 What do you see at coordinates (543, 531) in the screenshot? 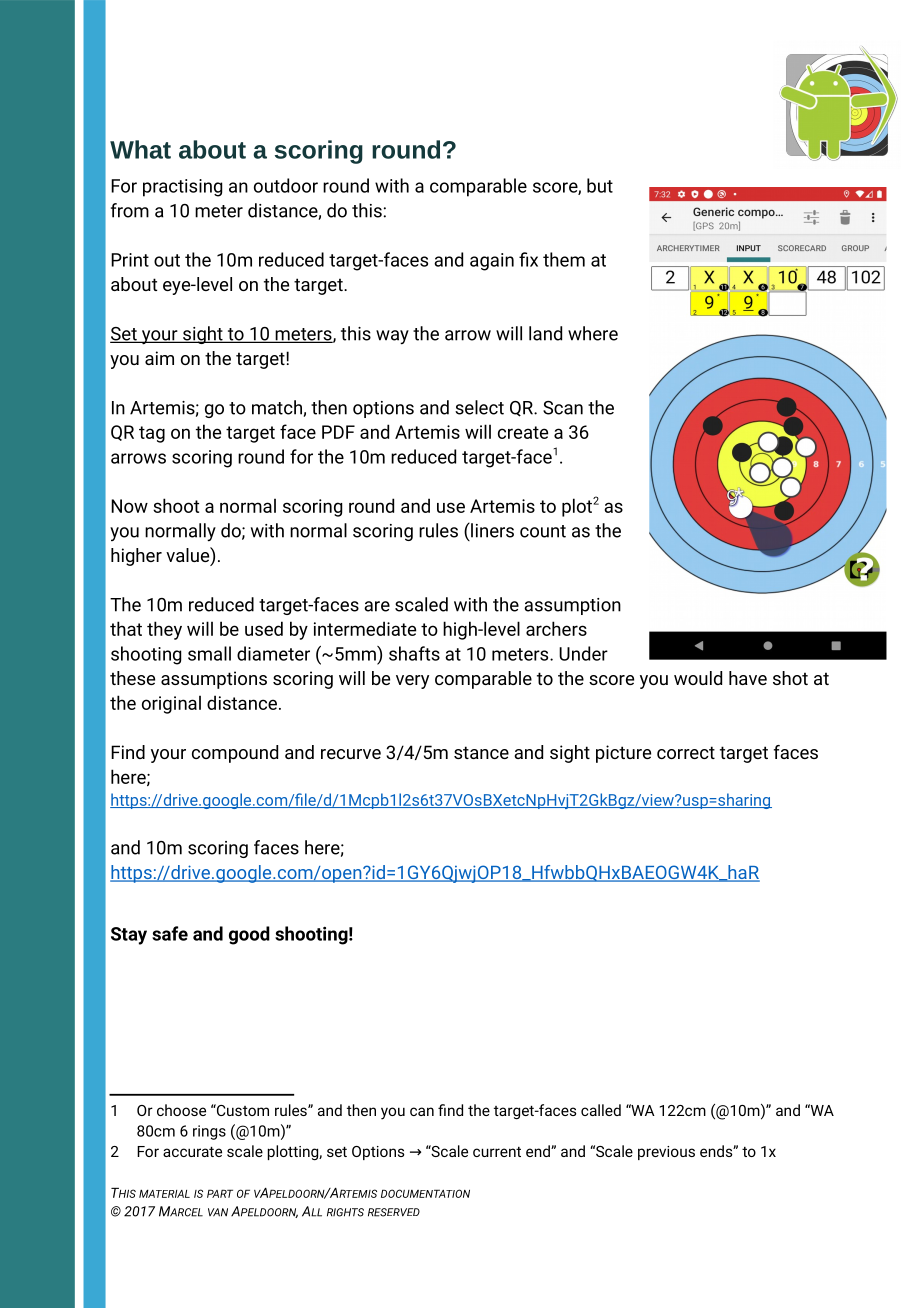
I see `count` at bounding box center [543, 531].
